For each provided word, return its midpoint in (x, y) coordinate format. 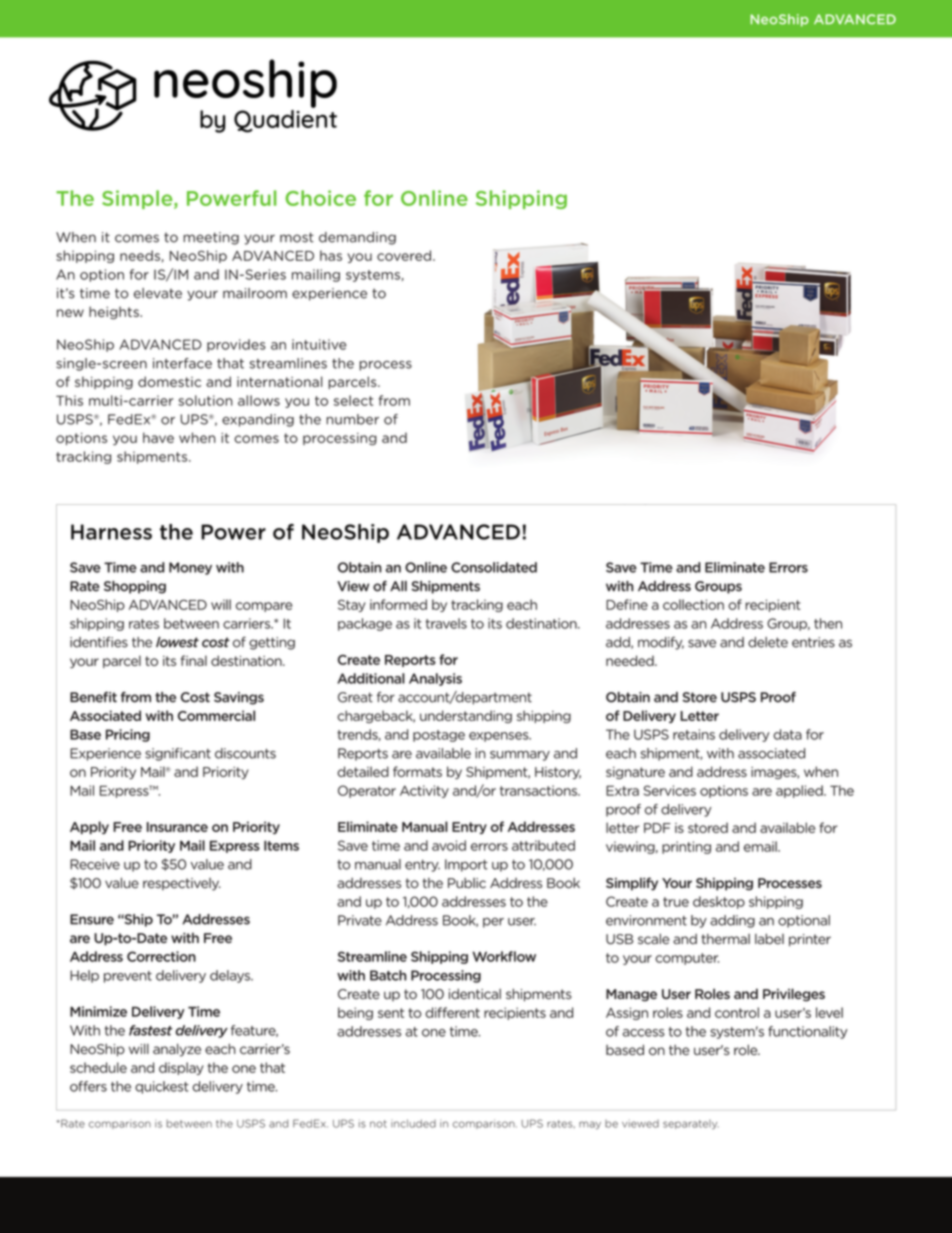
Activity (424, 791)
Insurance (177, 827)
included (413, 1123)
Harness (111, 532)
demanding (357, 238)
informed (398, 604)
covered (404, 255)
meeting (211, 238)
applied (800, 791)
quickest (162, 1087)
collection (693, 604)
